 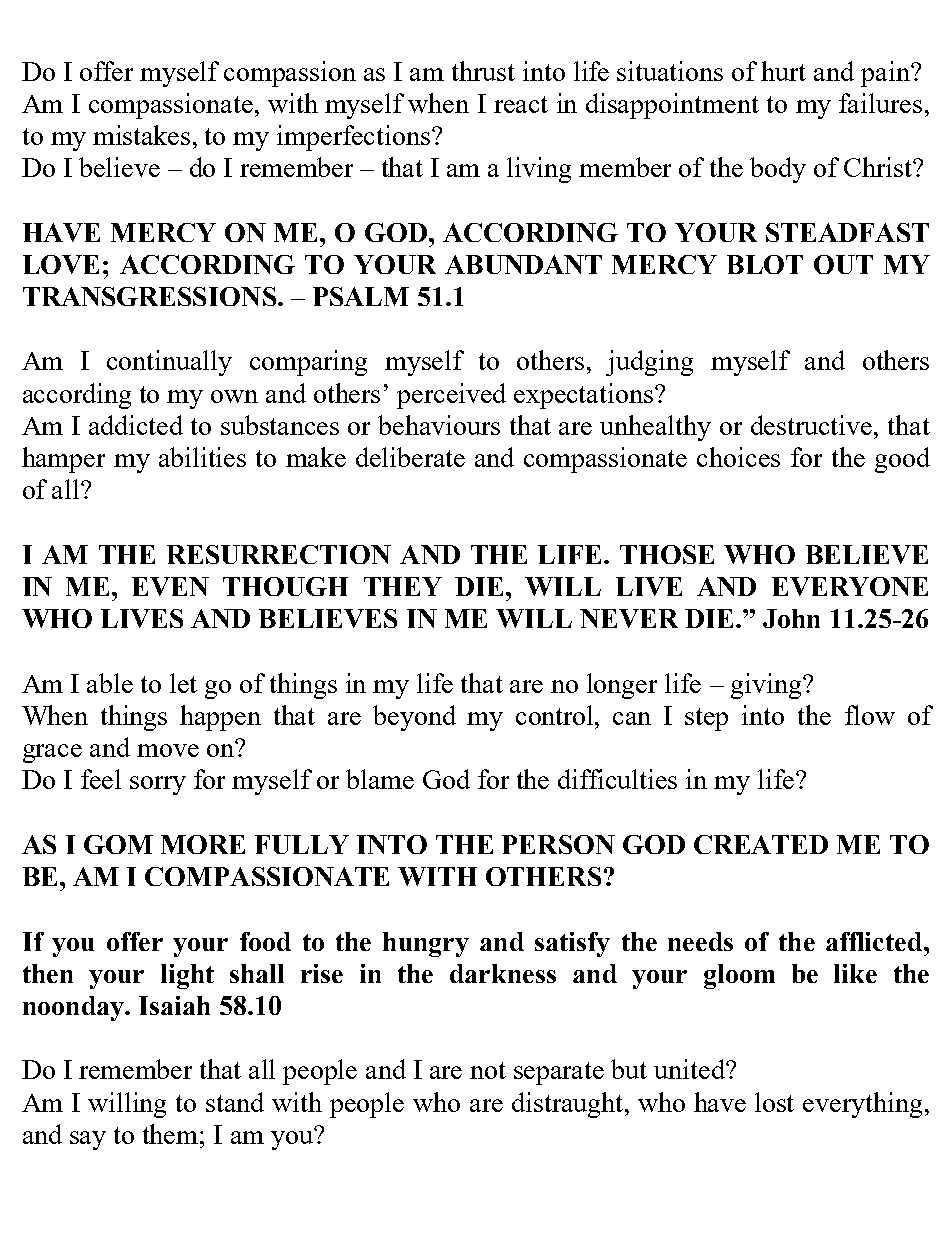 What do you see at coordinates (202, 457) in the screenshot?
I see `abilities` at bounding box center [202, 457].
